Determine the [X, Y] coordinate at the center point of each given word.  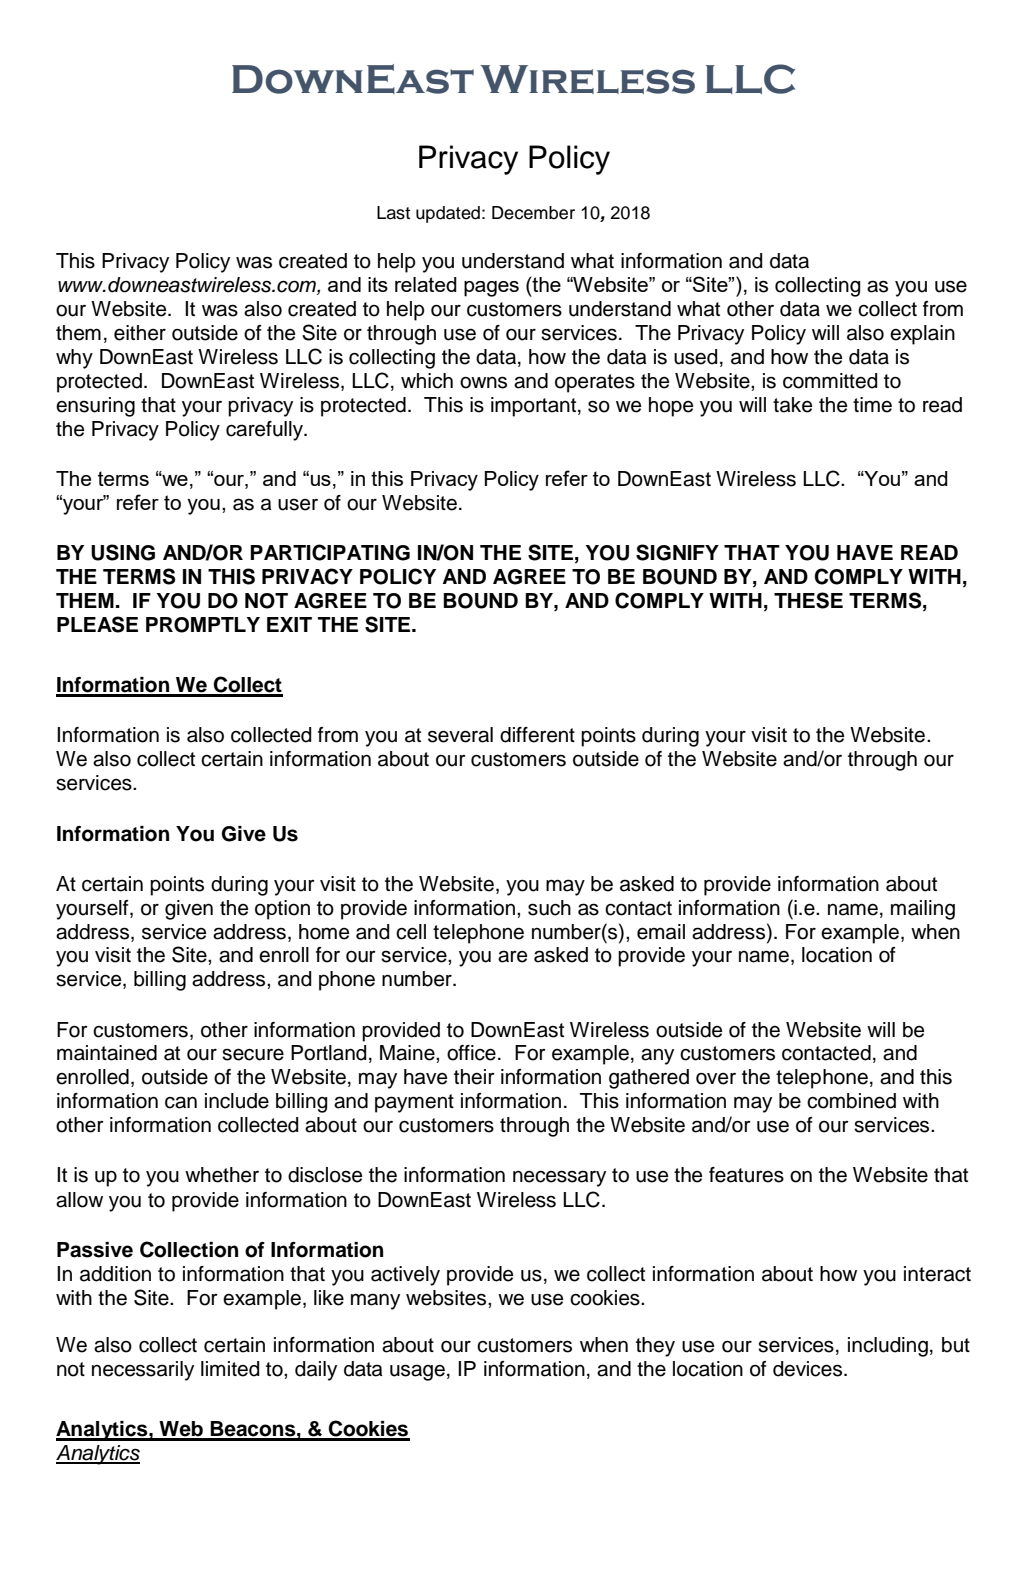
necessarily [143, 1371]
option [282, 910]
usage [417, 1372]
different [537, 735]
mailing [923, 910]
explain [922, 335]
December [533, 213]
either [140, 333]
